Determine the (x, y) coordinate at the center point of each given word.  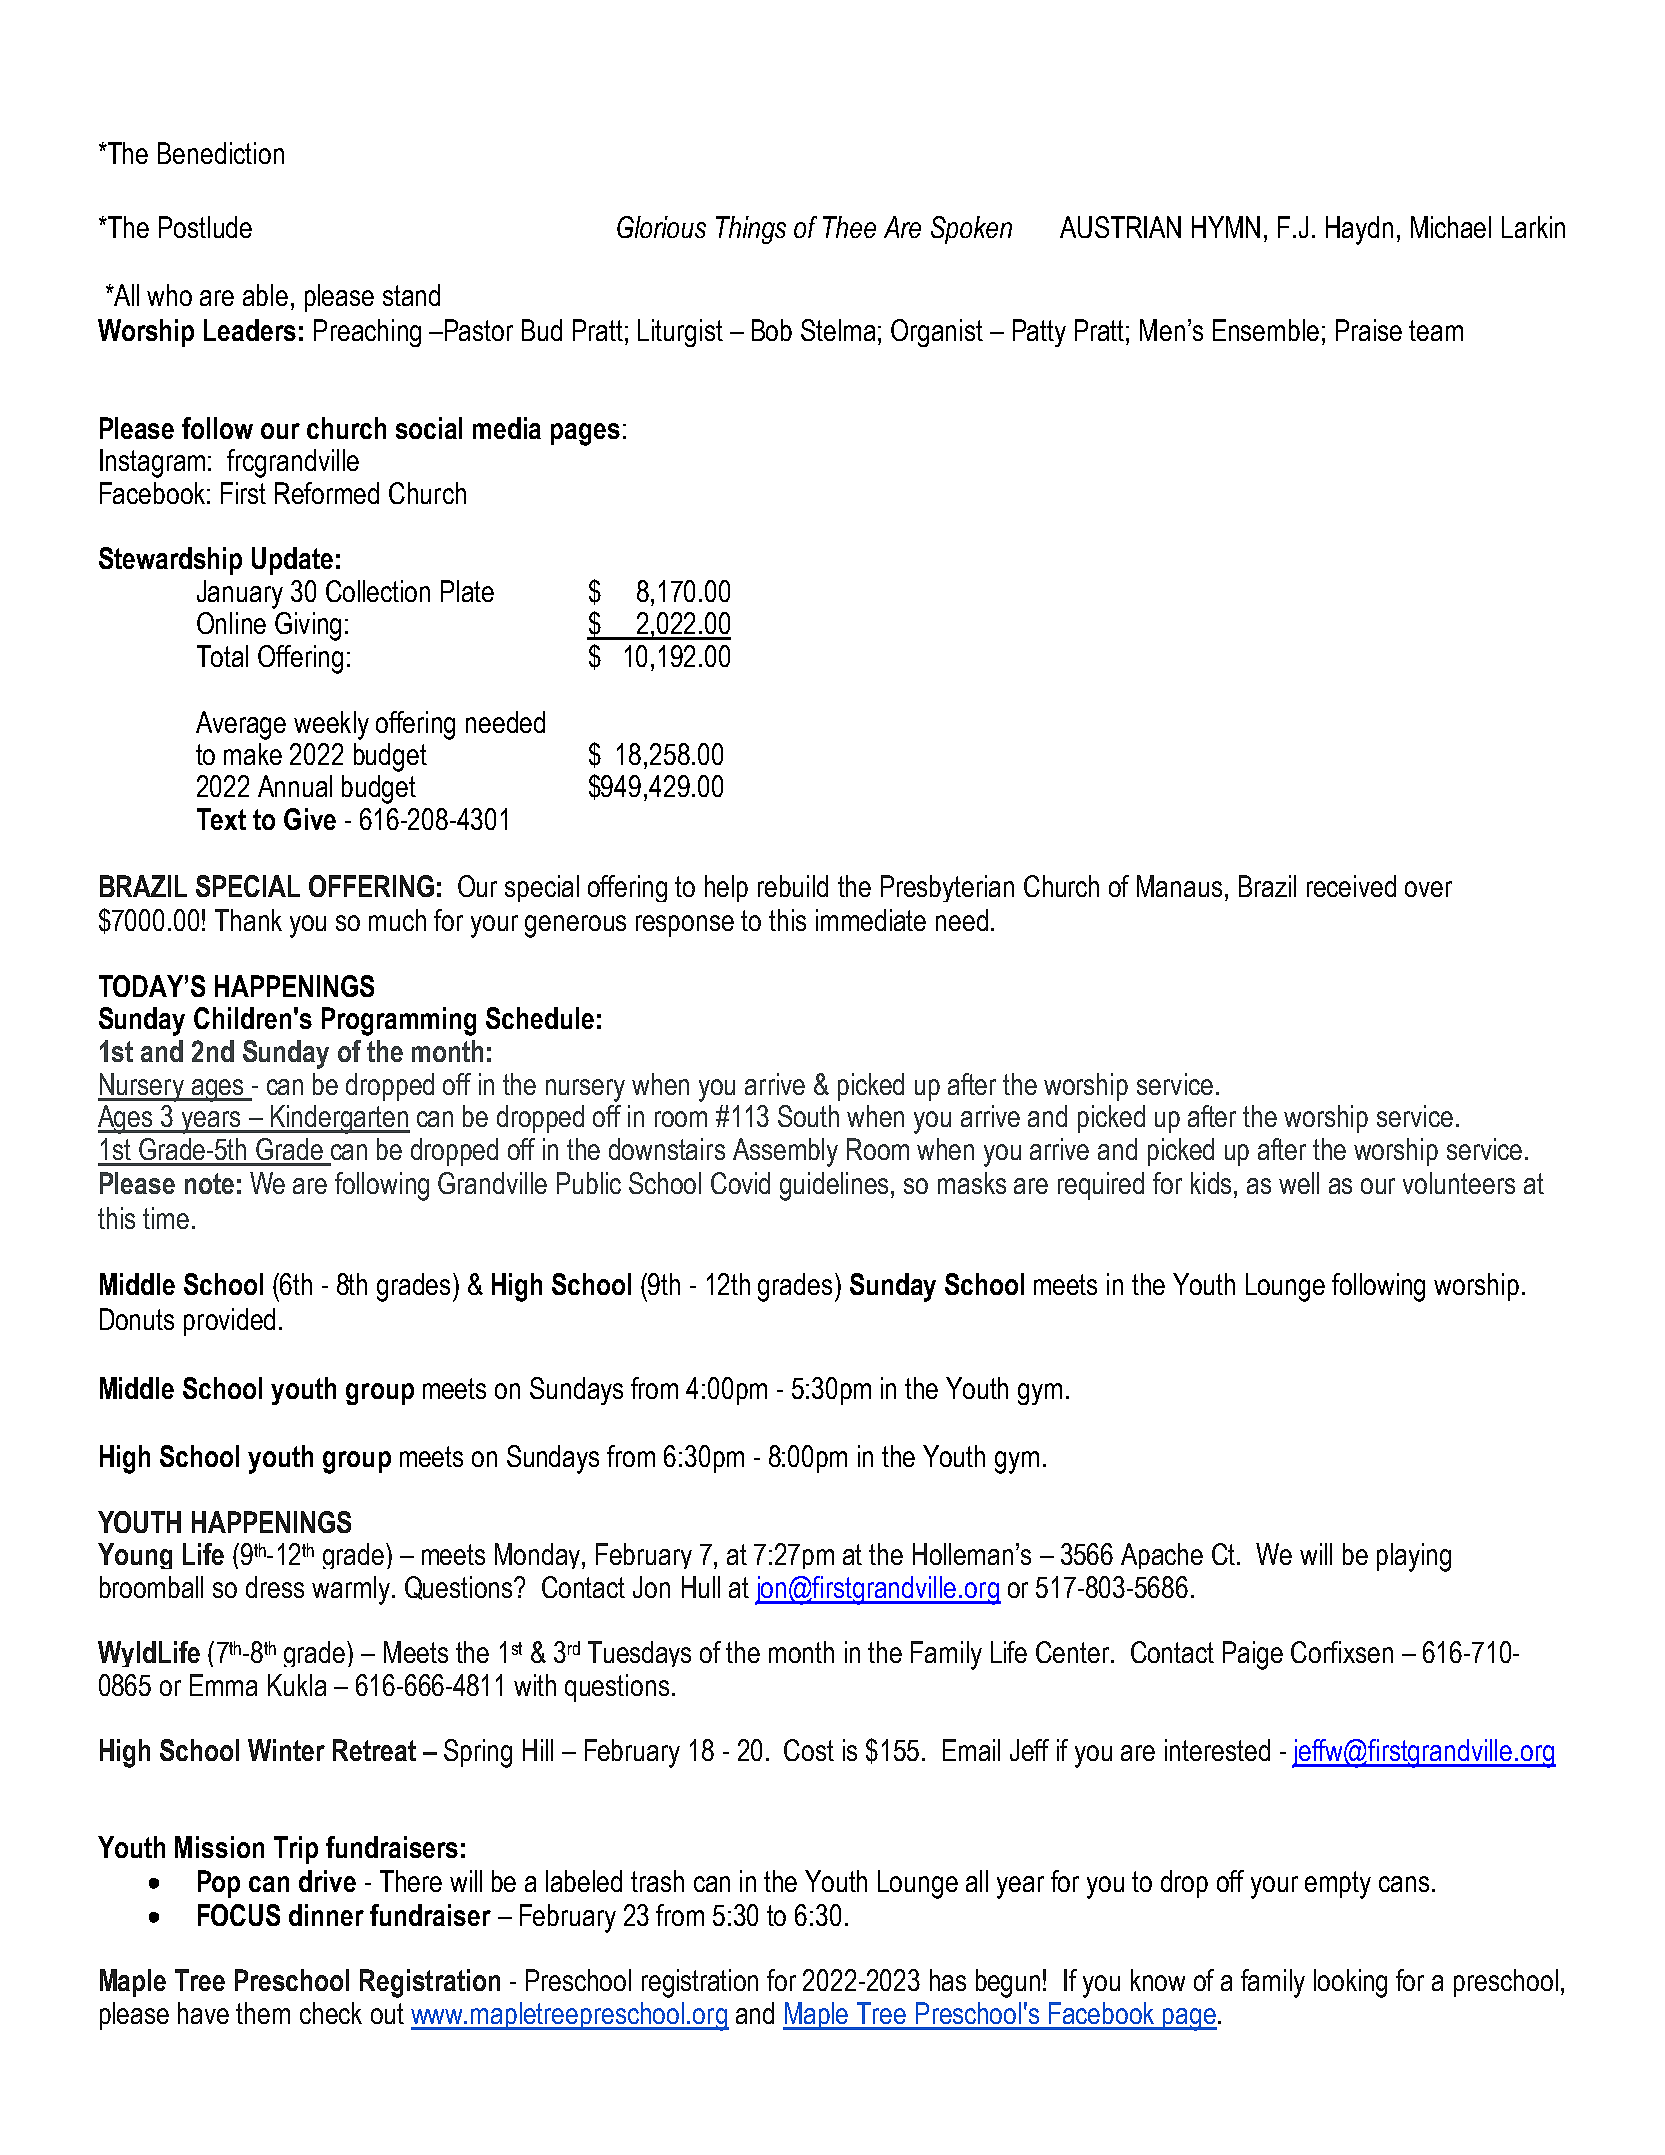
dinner (326, 1915)
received (1351, 886)
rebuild (793, 886)
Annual (295, 786)
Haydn (1359, 230)
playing (1414, 1557)
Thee (849, 227)
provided (229, 1322)
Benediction (221, 153)
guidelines (836, 1186)
